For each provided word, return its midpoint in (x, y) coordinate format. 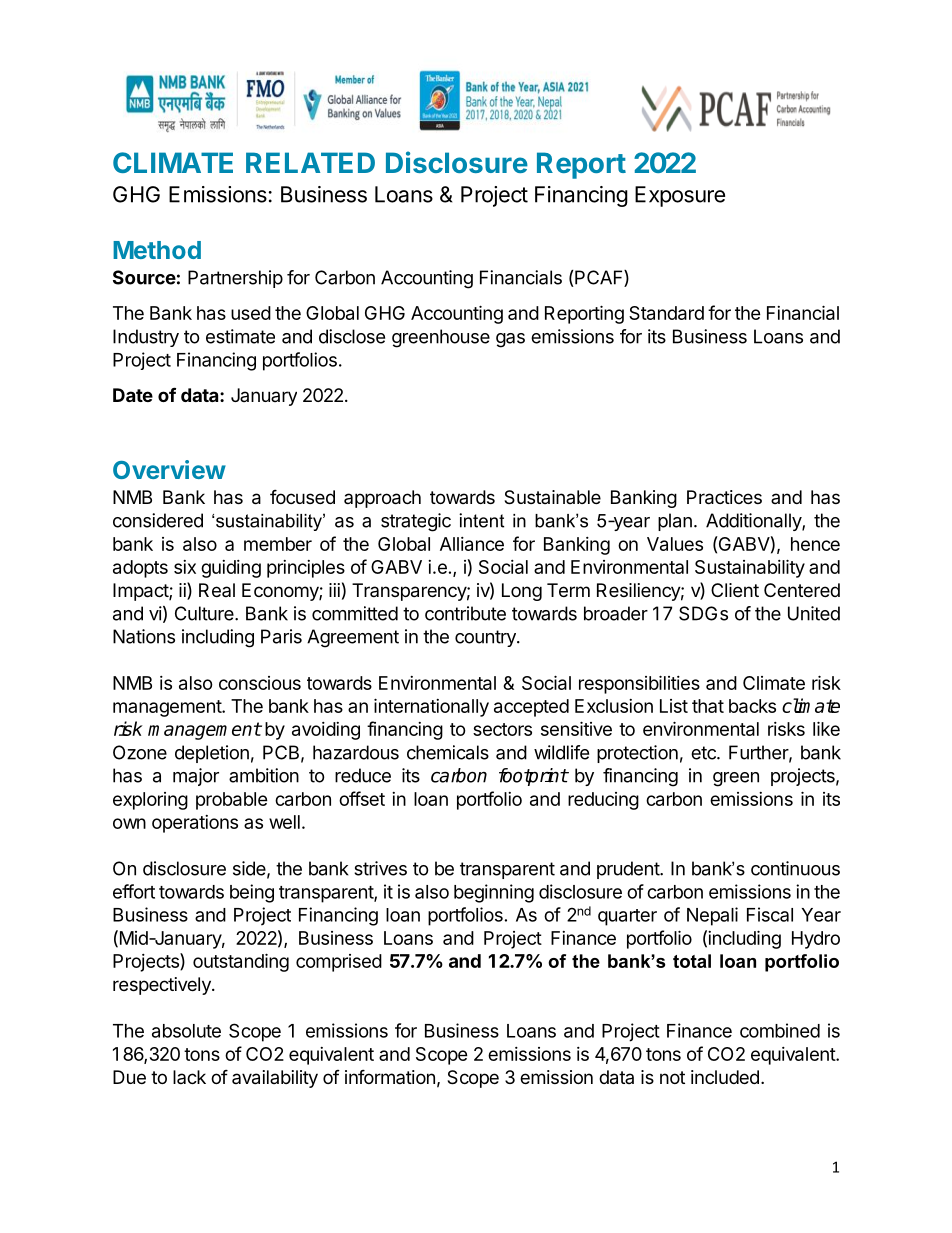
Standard (666, 313)
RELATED (310, 162)
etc (704, 753)
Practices (724, 497)
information (390, 1076)
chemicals (448, 752)
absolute (186, 1031)
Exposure (680, 196)
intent (481, 520)
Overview (169, 469)
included (725, 1077)
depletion (212, 754)
